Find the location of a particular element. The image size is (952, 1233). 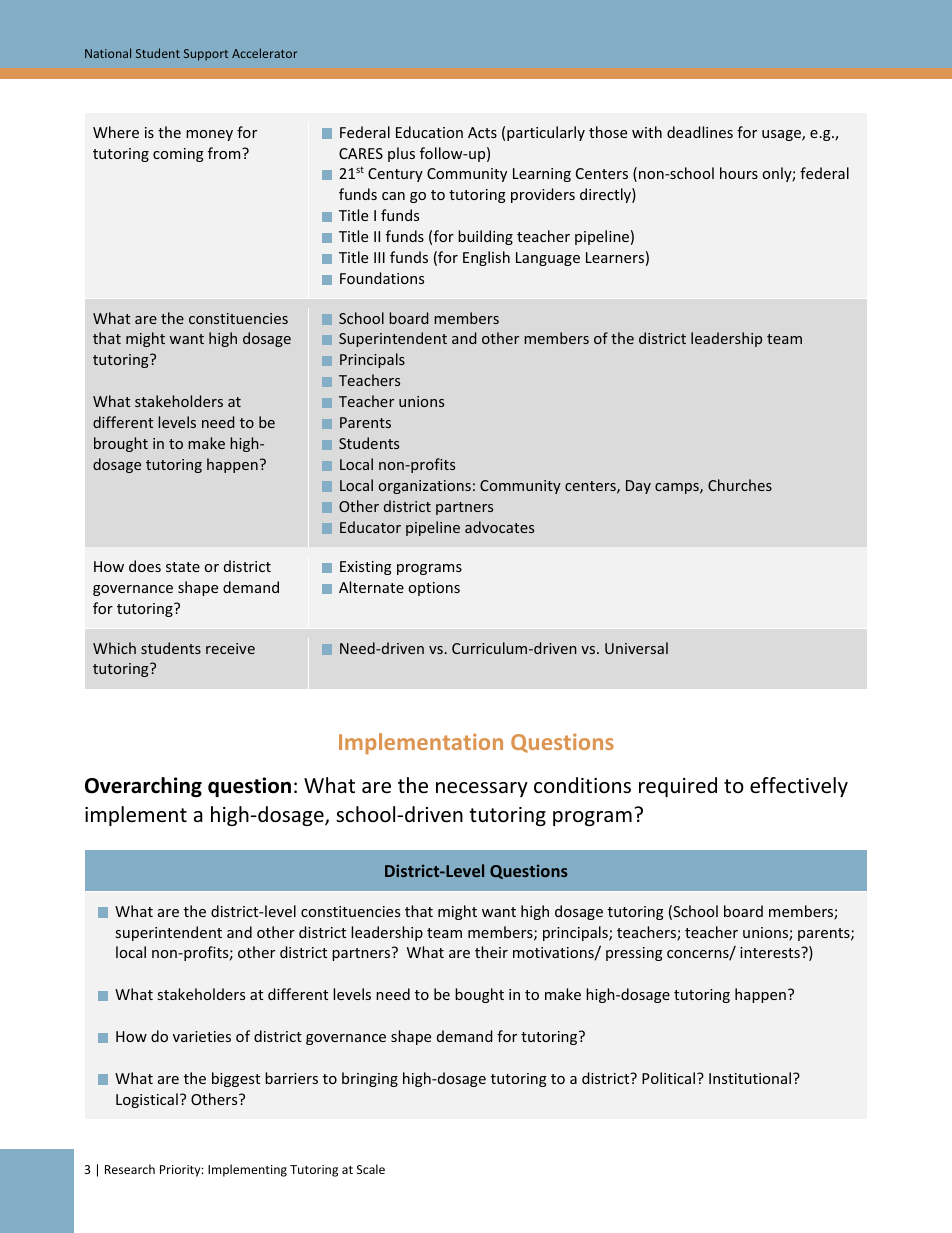

necessary is located at coordinates (482, 789).
